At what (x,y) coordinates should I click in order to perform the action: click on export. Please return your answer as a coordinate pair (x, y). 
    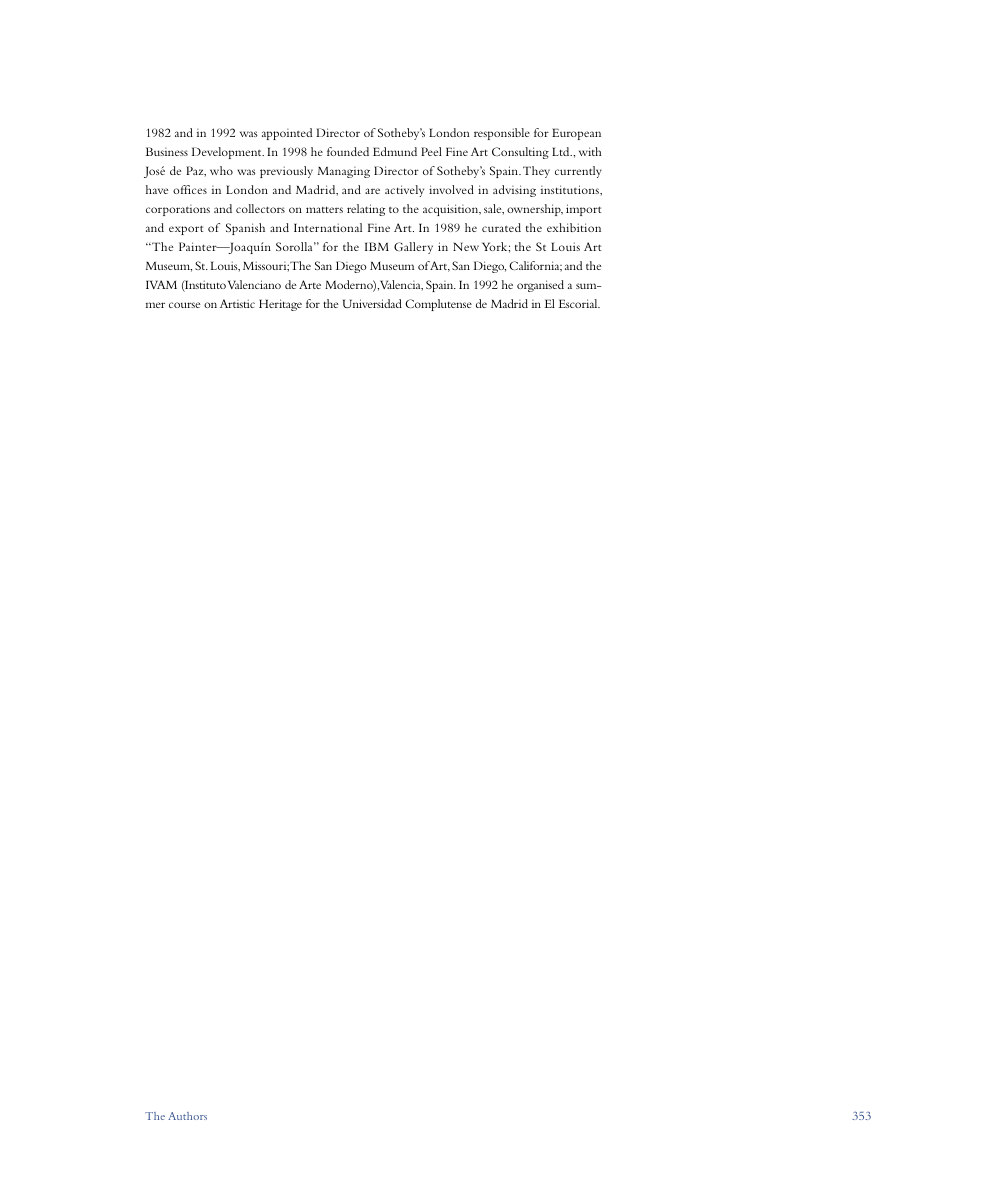
    Looking at the image, I should click on (186, 230).
